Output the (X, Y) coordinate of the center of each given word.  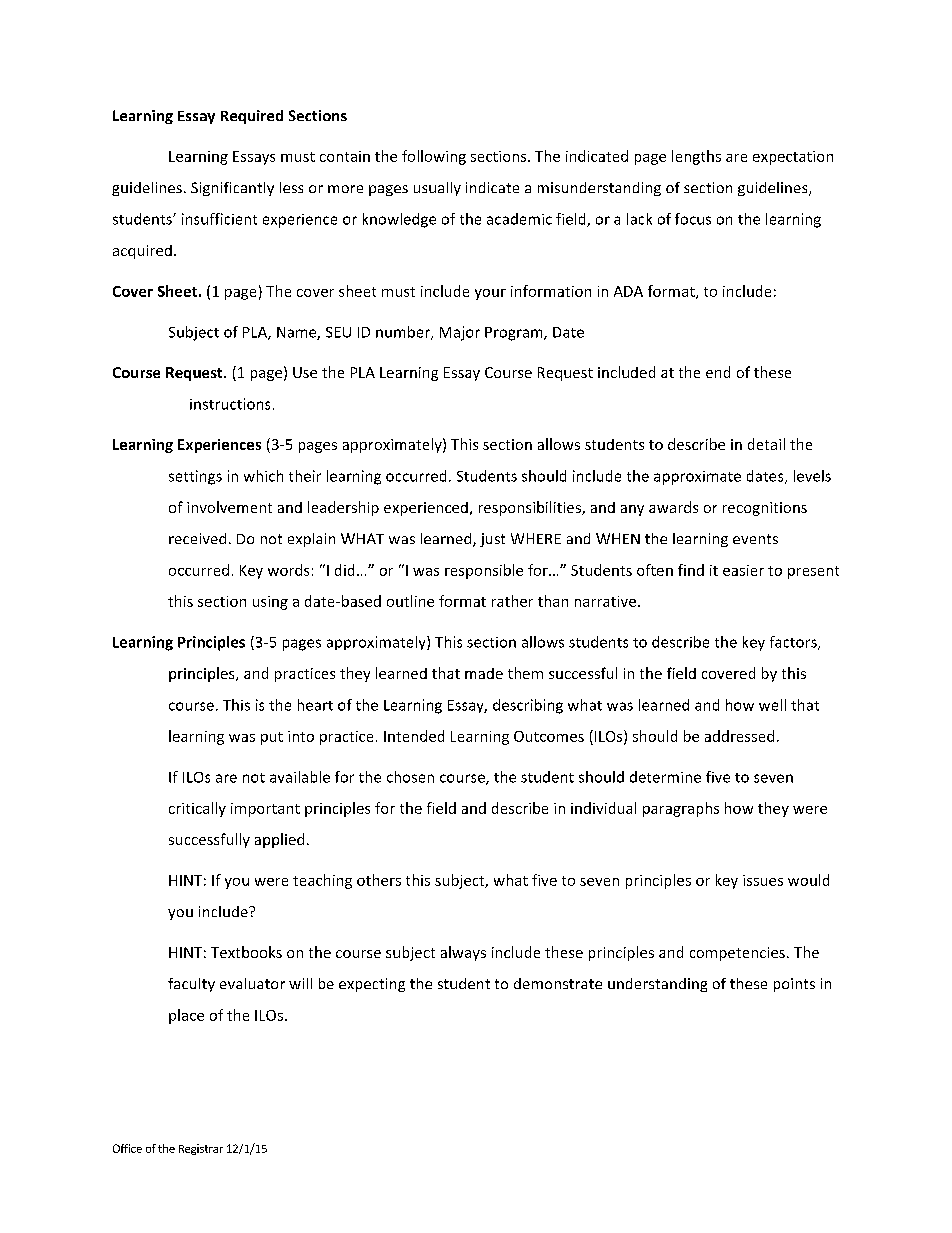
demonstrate (558, 983)
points (794, 985)
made (484, 673)
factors (794, 643)
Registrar (201, 1149)
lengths (696, 157)
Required (252, 117)
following (434, 157)
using (270, 603)
